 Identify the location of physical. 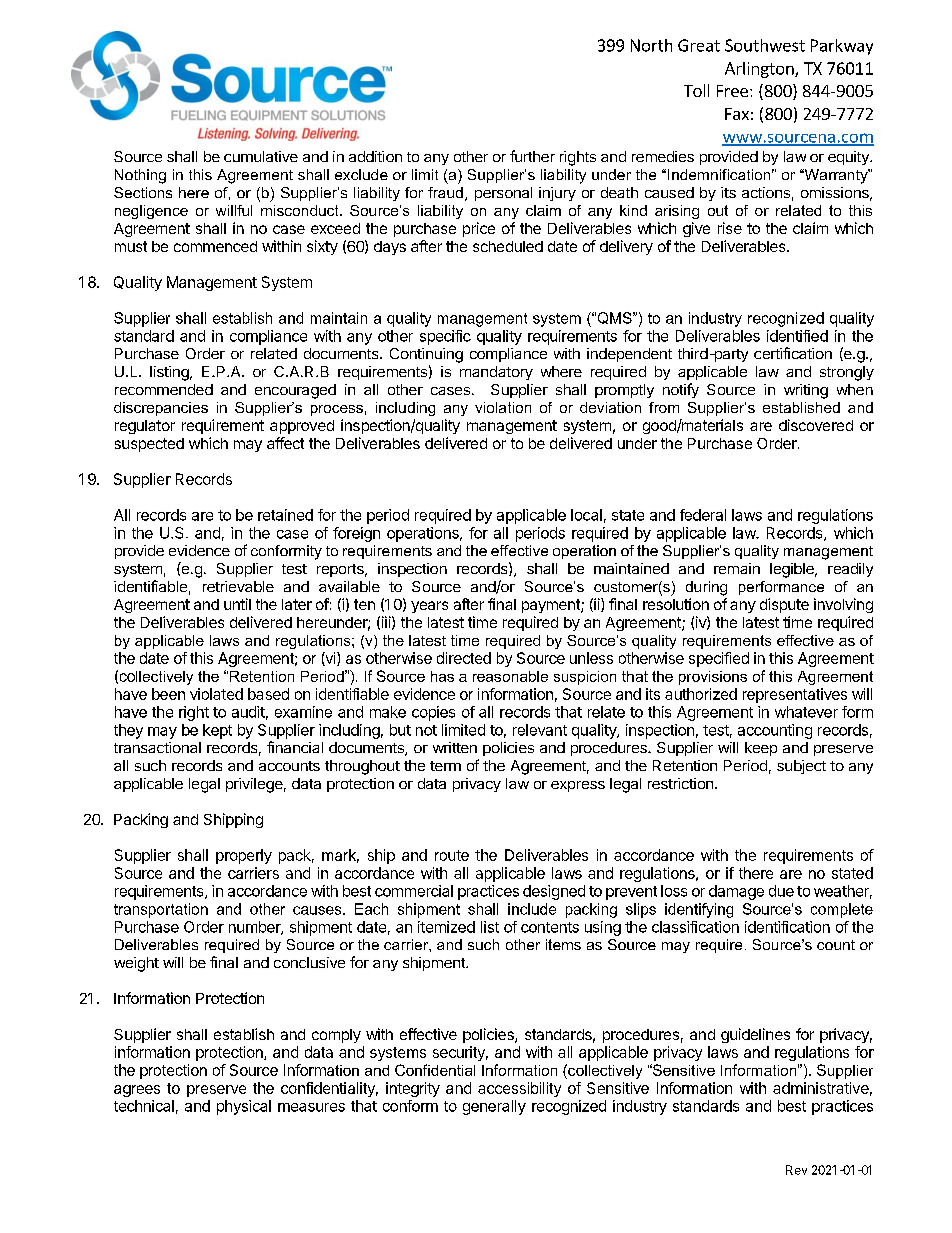
(244, 1107).
